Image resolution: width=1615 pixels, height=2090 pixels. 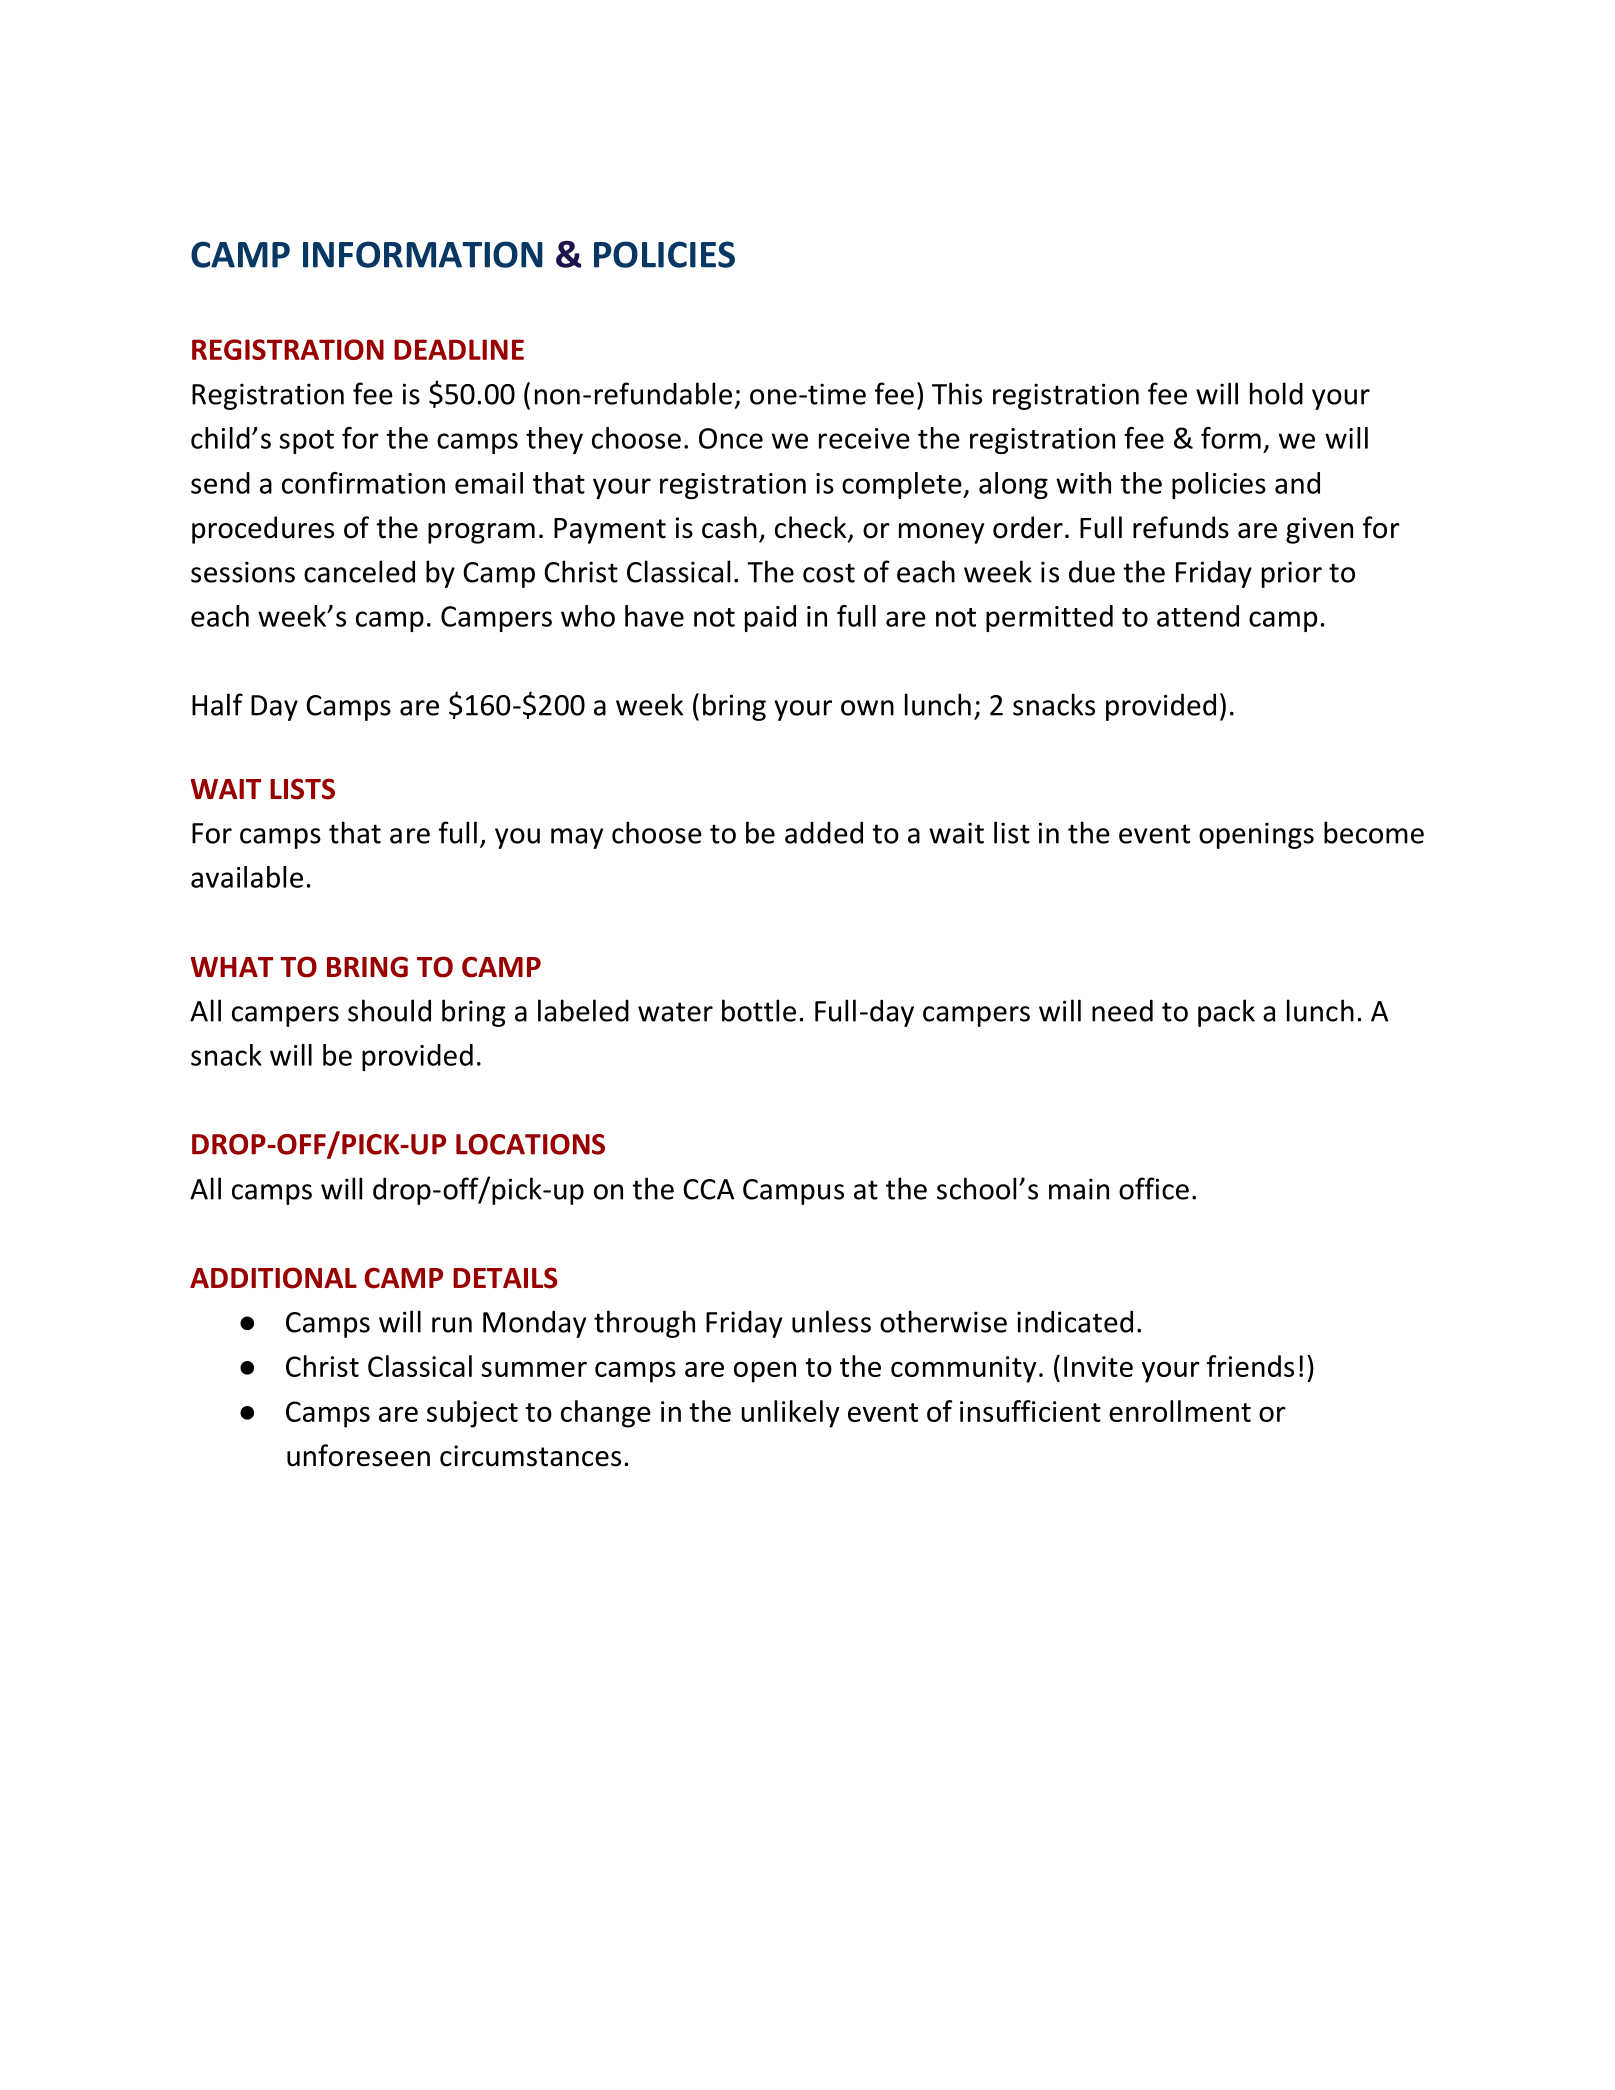 I want to click on Once, so click(x=731, y=438).
